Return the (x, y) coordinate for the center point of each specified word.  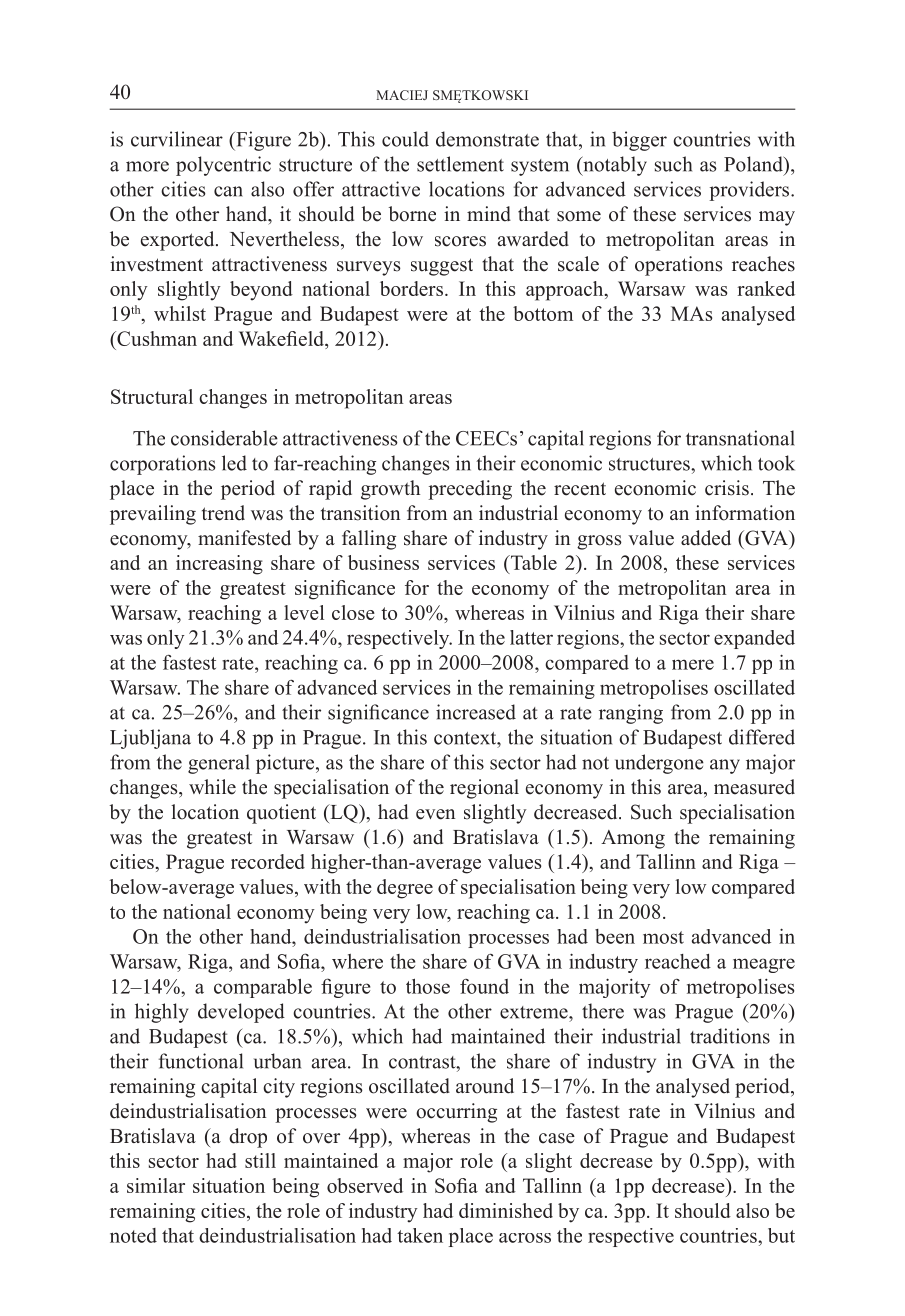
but (781, 1235)
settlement (460, 164)
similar (156, 1185)
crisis (727, 488)
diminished (506, 1210)
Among (633, 839)
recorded (268, 861)
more (147, 166)
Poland (754, 164)
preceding (470, 490)
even (435, 814)
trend (223, 513)
